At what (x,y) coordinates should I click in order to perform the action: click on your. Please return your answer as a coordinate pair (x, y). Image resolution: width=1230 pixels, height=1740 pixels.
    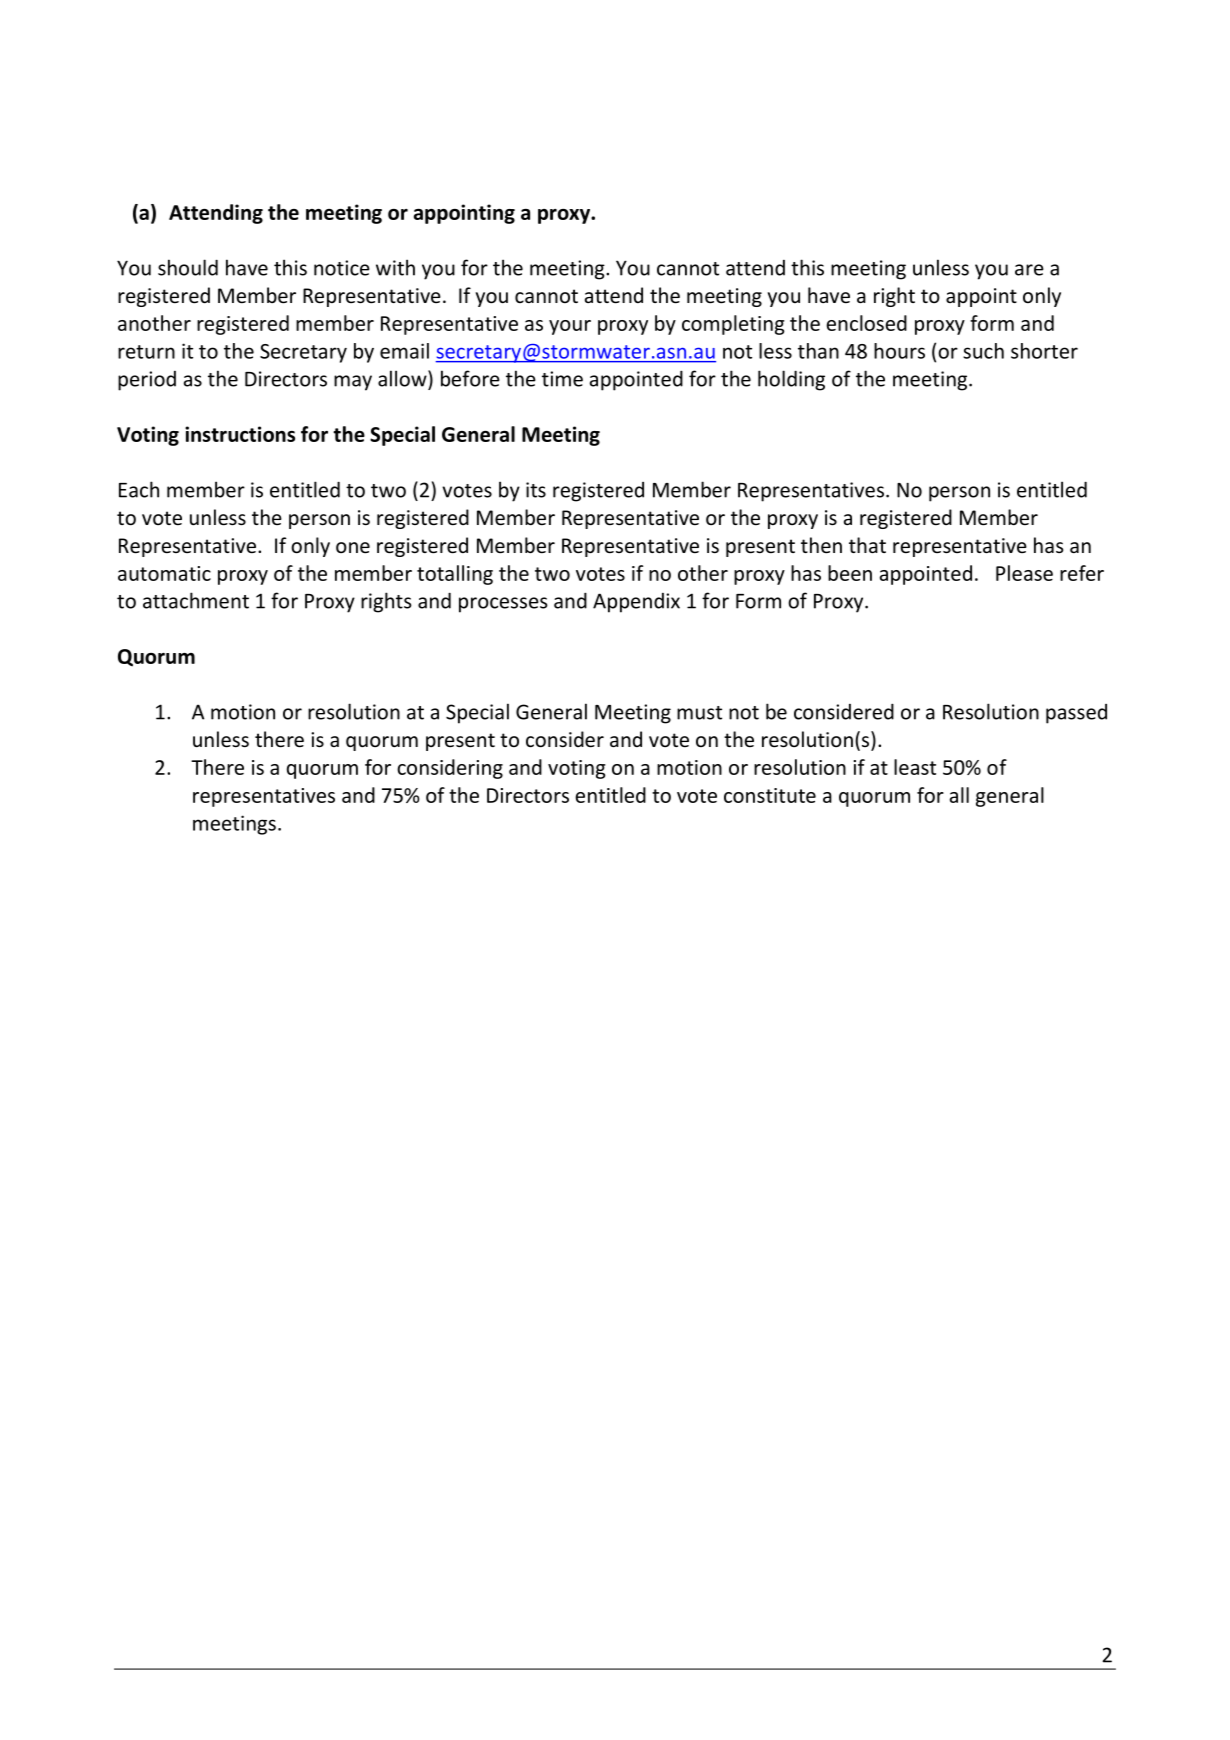
    Looking at the image, I should click on (570, 327).
